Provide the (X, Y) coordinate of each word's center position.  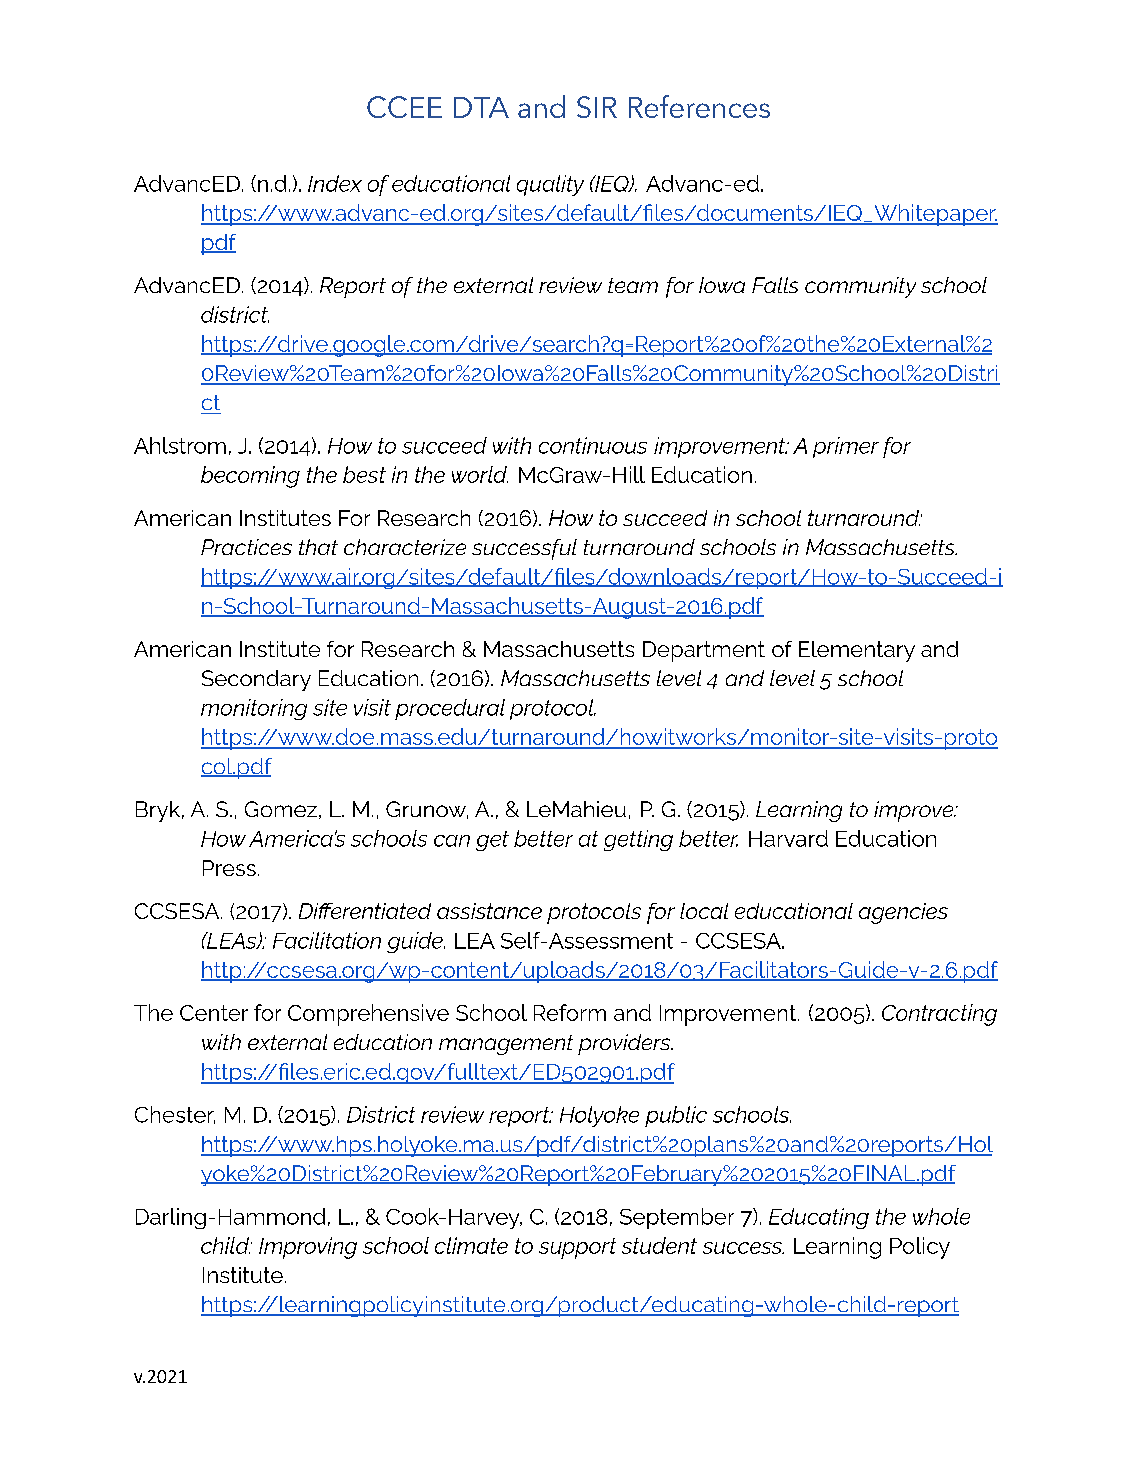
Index (335, 183)
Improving (308, 1248)
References (699, 106)
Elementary (857, 651)
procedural (450, 709)
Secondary (256, 680)
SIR (597, 107)
